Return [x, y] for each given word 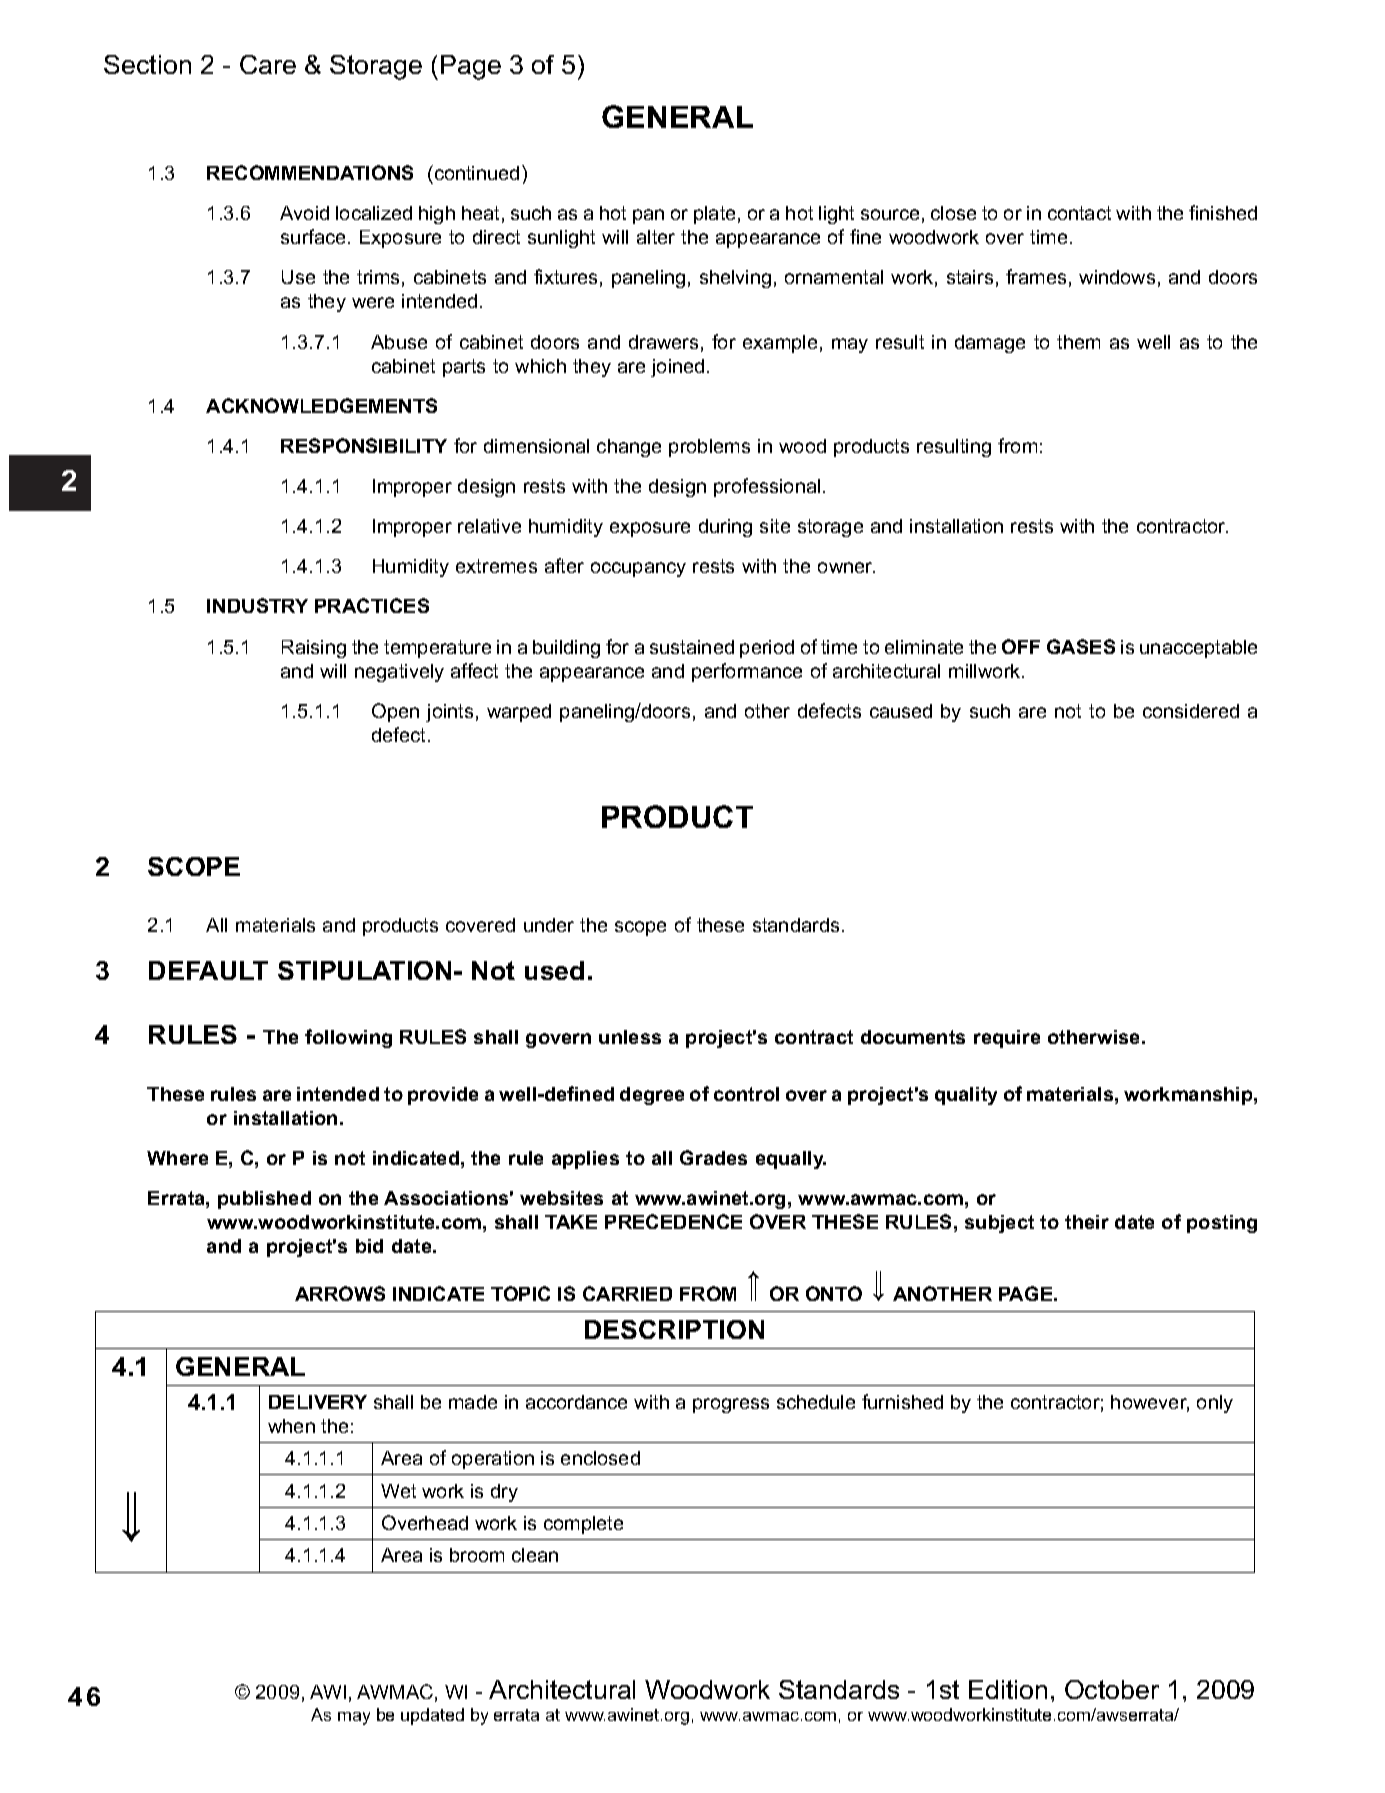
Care [268, 64]
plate [714, 215]
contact [1079, 213]
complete [583, 1525]
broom [477, 1555]
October [1112, 1689]
